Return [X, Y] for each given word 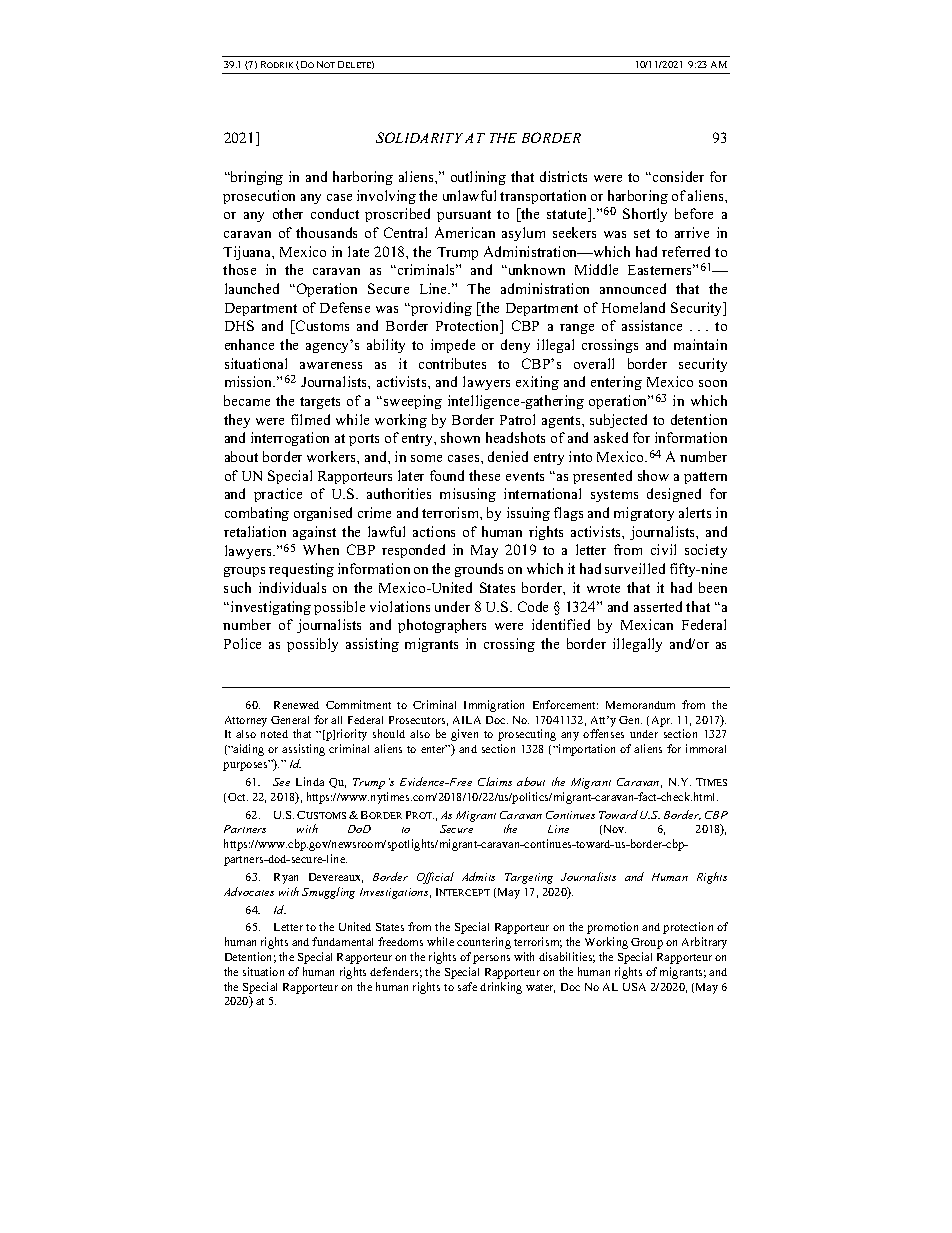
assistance [652, 325]
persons [491, 959]
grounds [479, 570]
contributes [452, 363]
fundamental [342, 941]
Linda [310, 781]
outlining [478, 178]
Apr [662, 721]
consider [677, 176]
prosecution [259, 197]
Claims [495, 781]
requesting [301, 570]
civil [663, 549]
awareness [331, 365]
